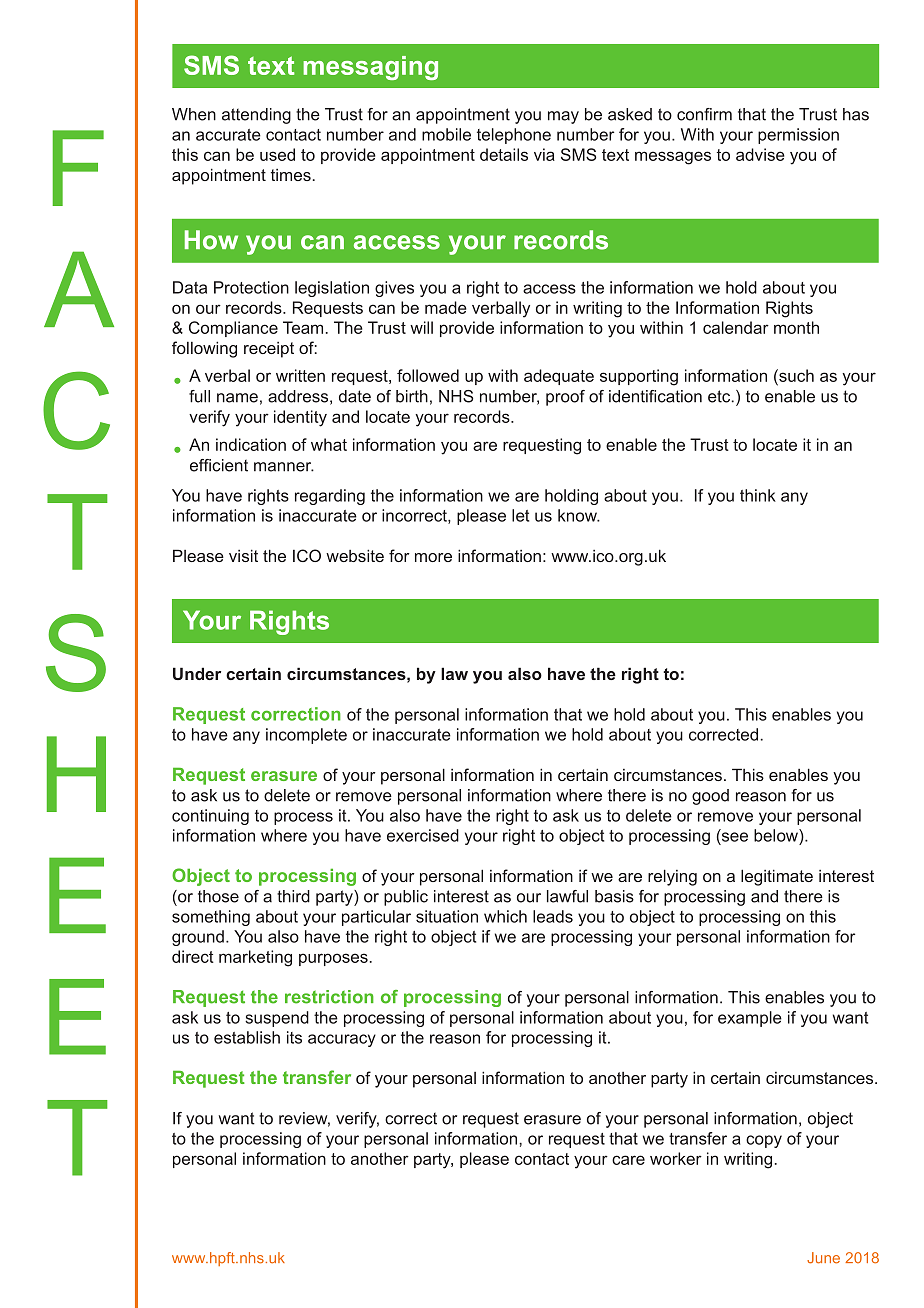 The width and height of the screenshot is (924, 1308). What do you see at coordinates (514, 136) in the screenshot?
I see `telephone` at bounding box center [514, 136].
